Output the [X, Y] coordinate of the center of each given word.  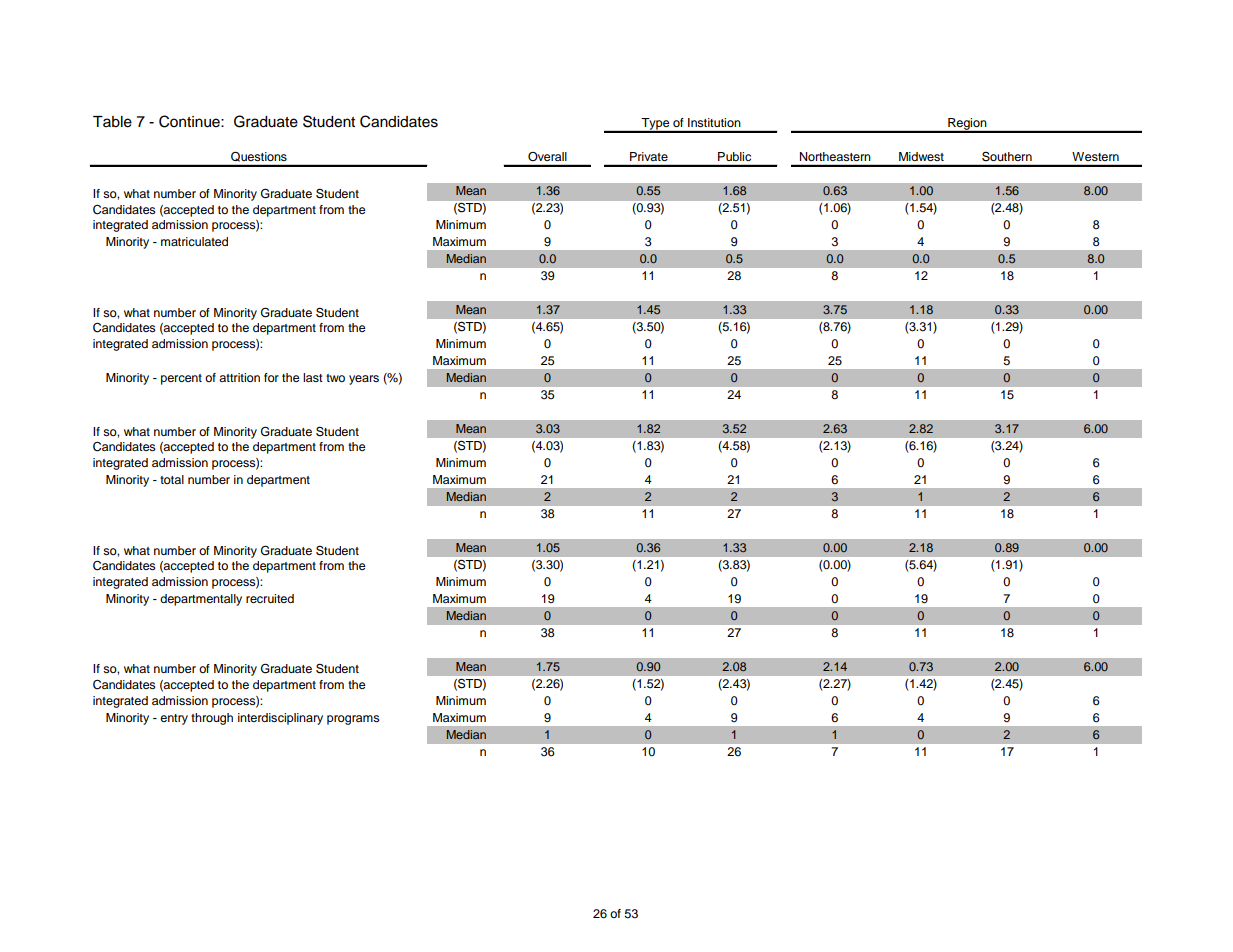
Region [967, 125]
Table [112, 122]
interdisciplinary [280, 719]
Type [656, 125]
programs [353, 720]
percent [181, 379]
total [172, 479]
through [212, 719]
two [335, 378]
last [313, 377]
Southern [1007, 156]
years [364, 380]
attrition [239, 377]
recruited [270, 598]
